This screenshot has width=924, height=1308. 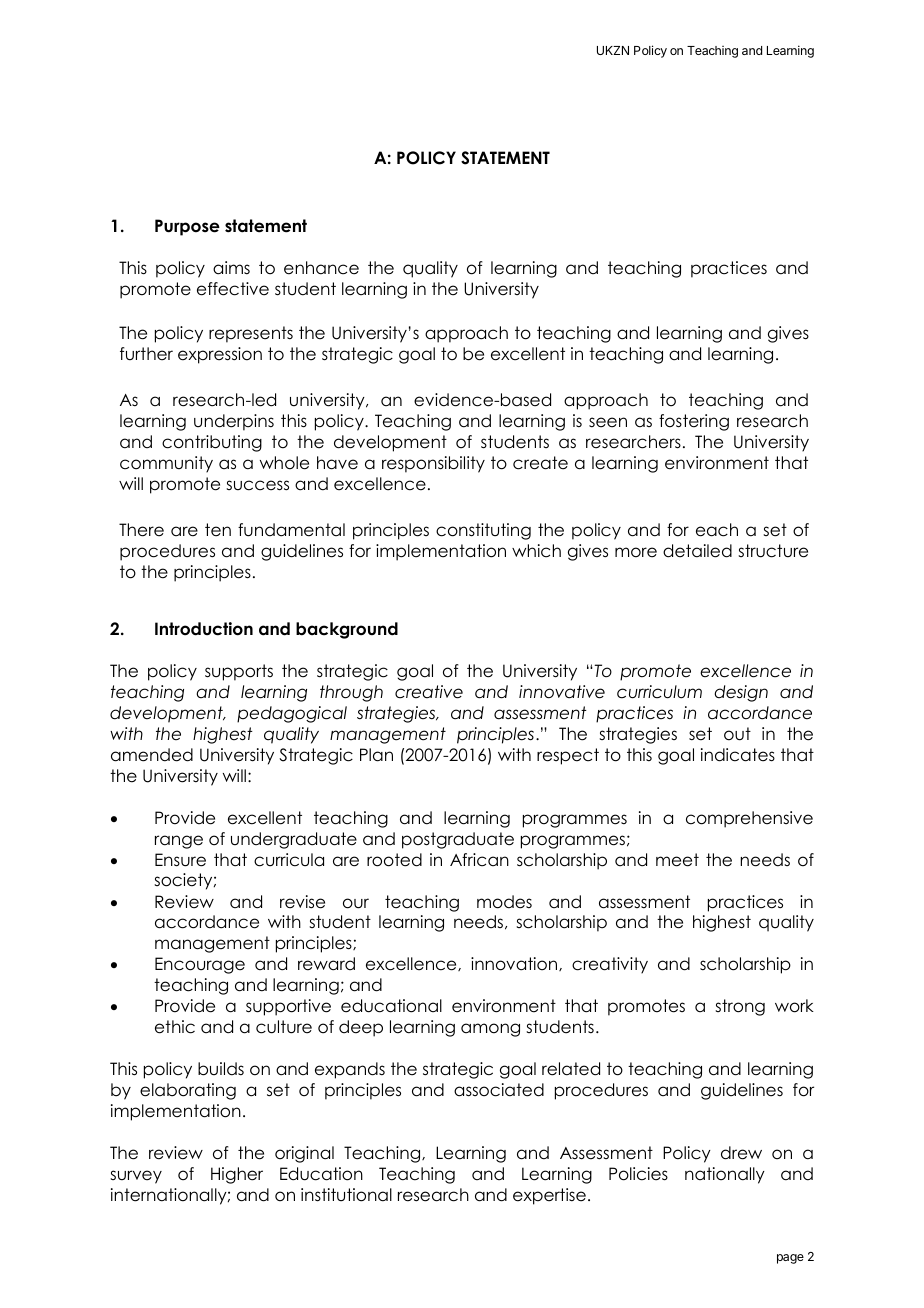 I want to click on detailed, so click(x=697, y=551).
